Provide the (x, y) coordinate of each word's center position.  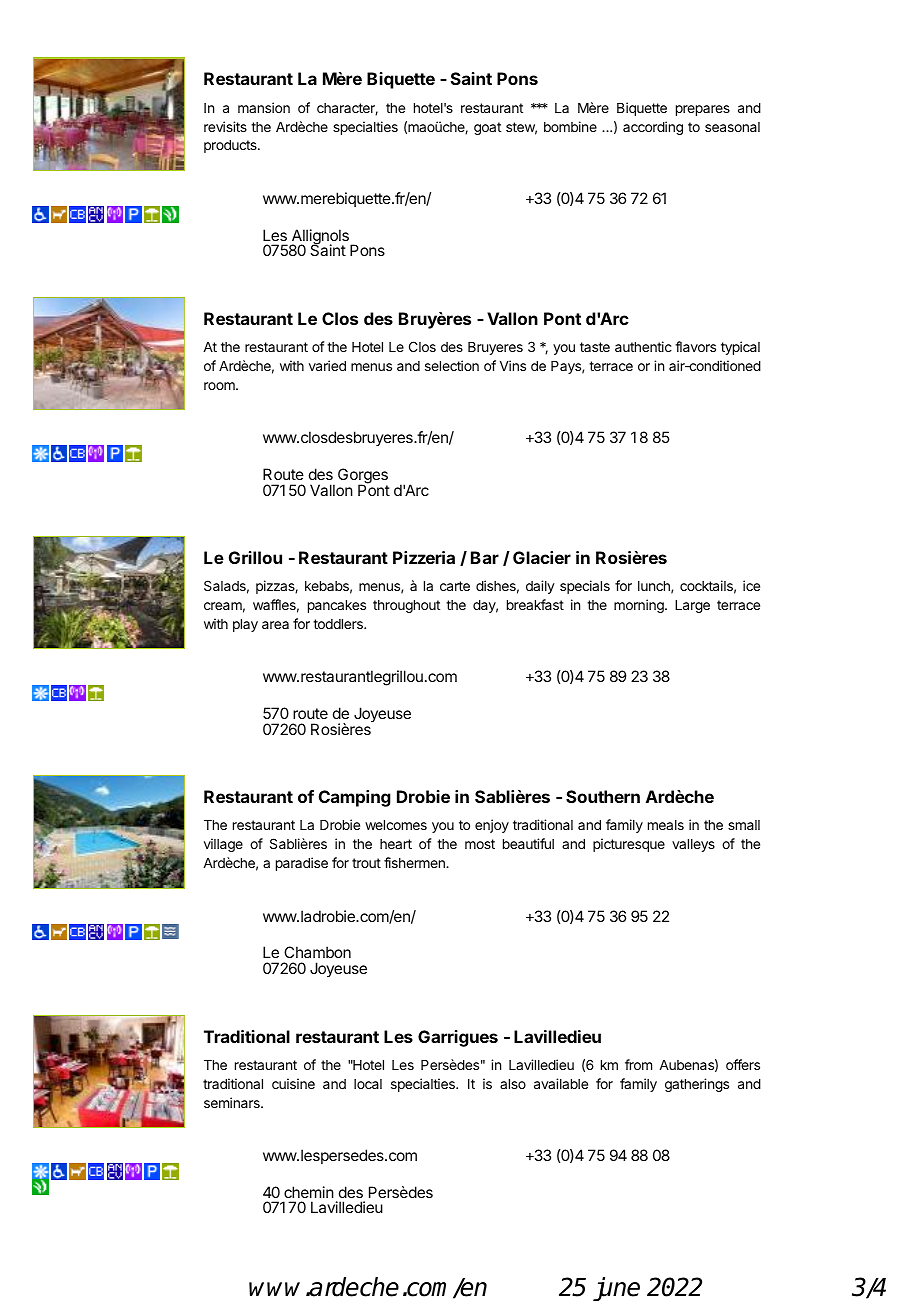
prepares (703, 110)
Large (692, 606)
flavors (695, 346)
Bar (485, 557)
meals (666, 825)
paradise (302, 864)
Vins (513, 365)
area (275, 625)
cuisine (293, 1083)
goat (487, 128)
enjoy (492, 826)
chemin (309, 1192)
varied (327, 365)
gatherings (697, 1085)
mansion (264, 107)
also (513, 1084)
